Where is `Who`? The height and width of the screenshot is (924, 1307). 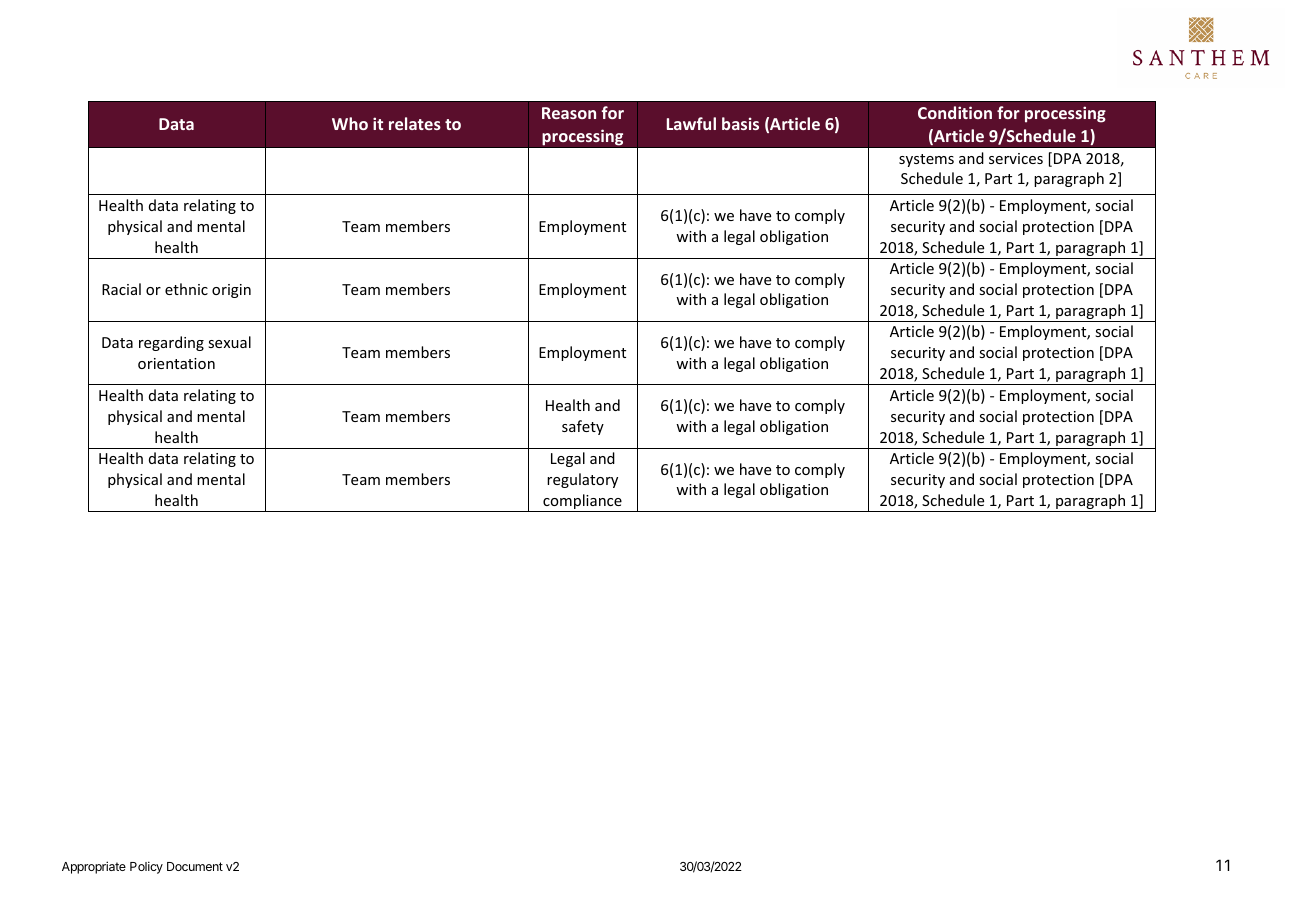
Who is located at coordinates (350, 123).
